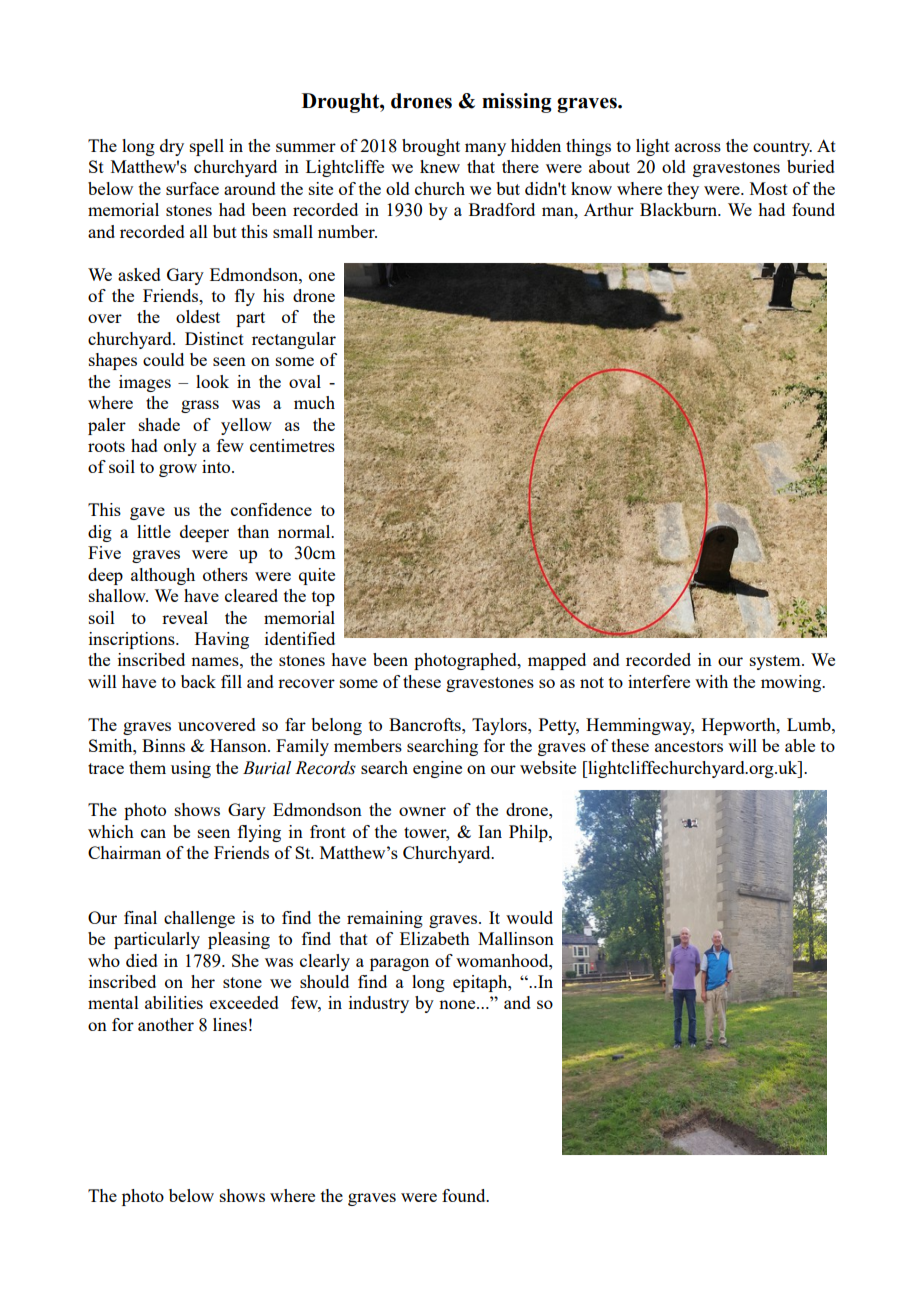 The image size is (924, 1308). What do you see at coordinates (500, 726) in the document?
I see `Taylors` at bounding box center [500, 726].
